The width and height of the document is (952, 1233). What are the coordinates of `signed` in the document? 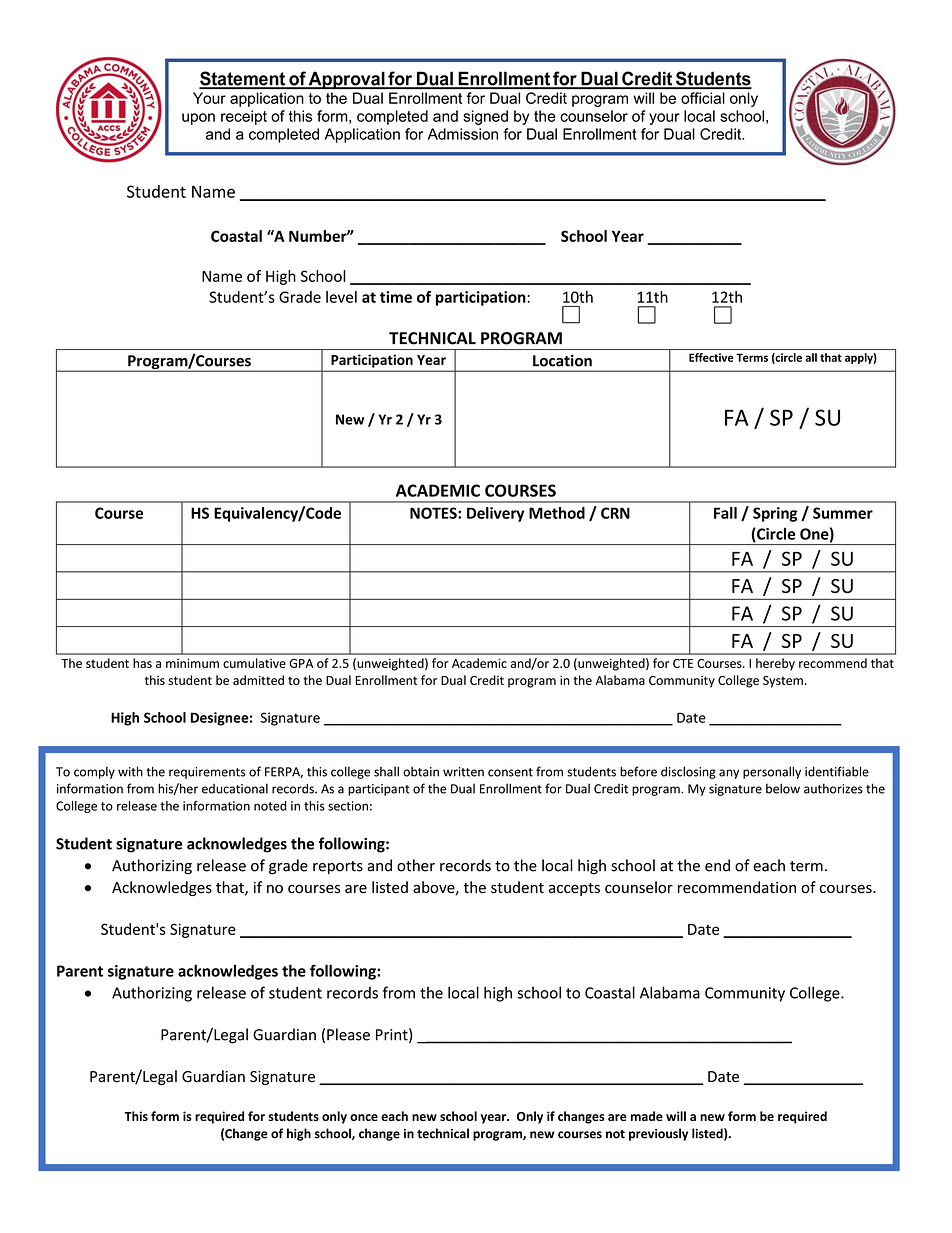 It's located at (485, 117).
